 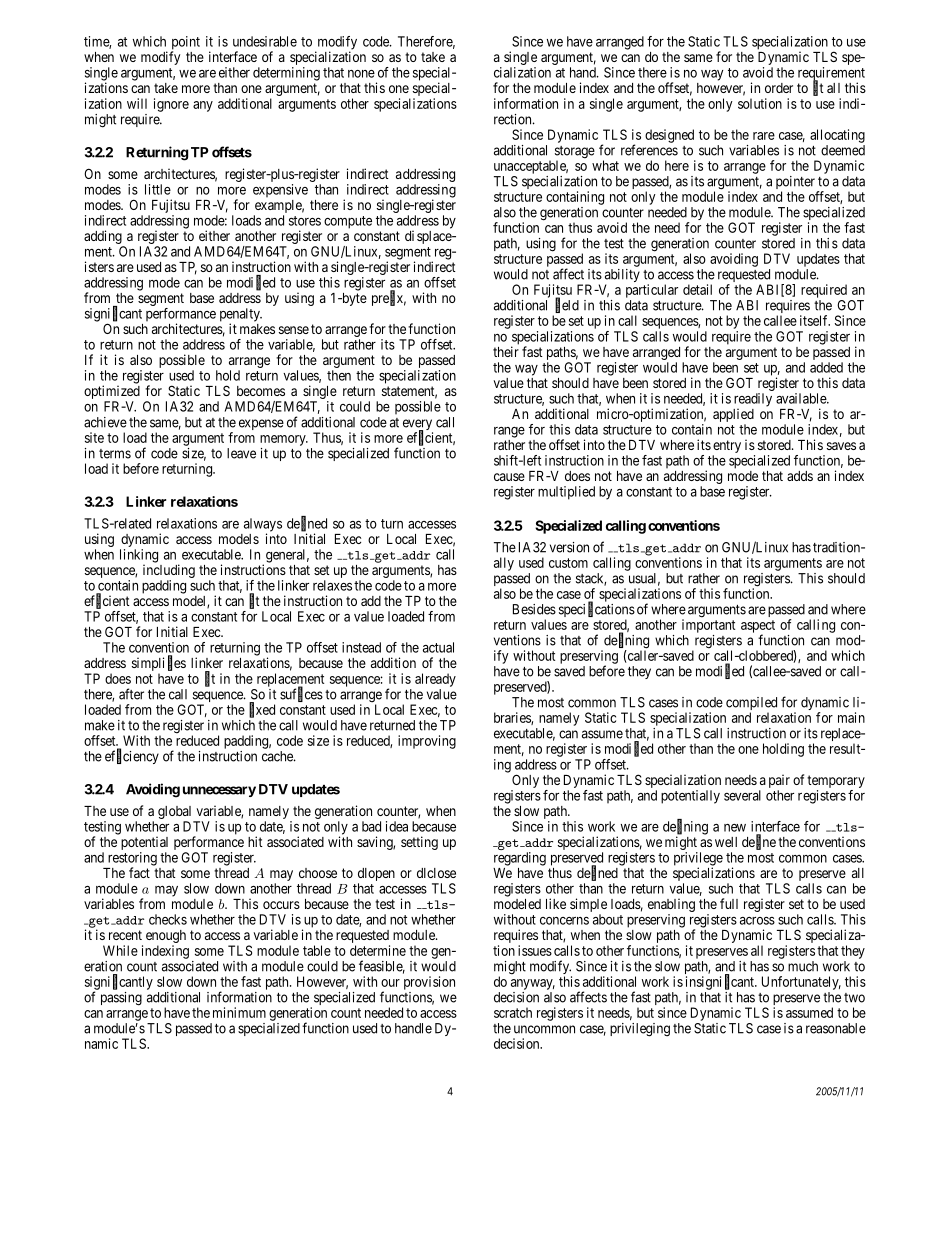 I want to click on scratch, so click(x=513, y=1012).
